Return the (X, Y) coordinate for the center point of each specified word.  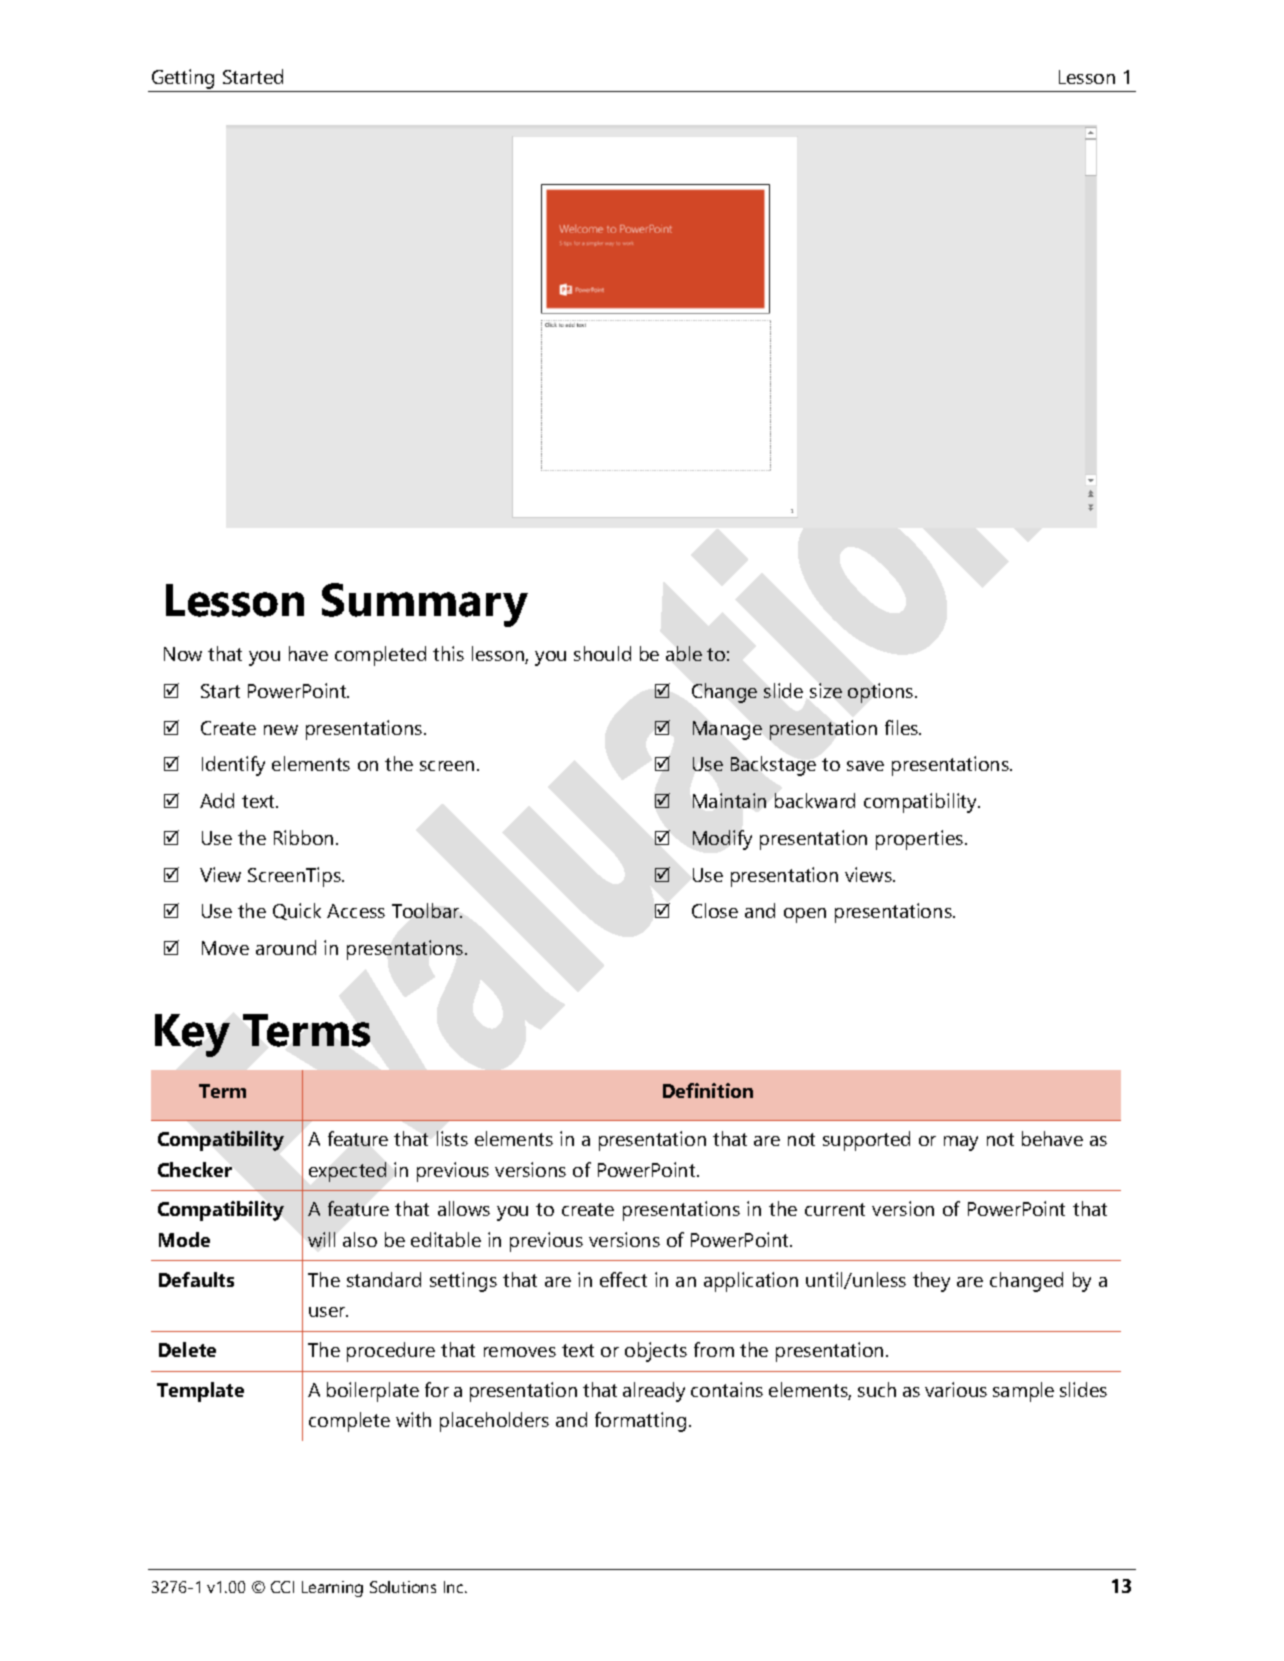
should (602, 653)
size (826, 690)
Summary (425, 605)
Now (183, 654)
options (882, 693)
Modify (722, 840)
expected (347, 1172)
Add (217, 800)
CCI (282, 1587)
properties (921, 840)
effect (623, 1279)
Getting (183, 79)
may (961, 1143)
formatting (640, 1422)
